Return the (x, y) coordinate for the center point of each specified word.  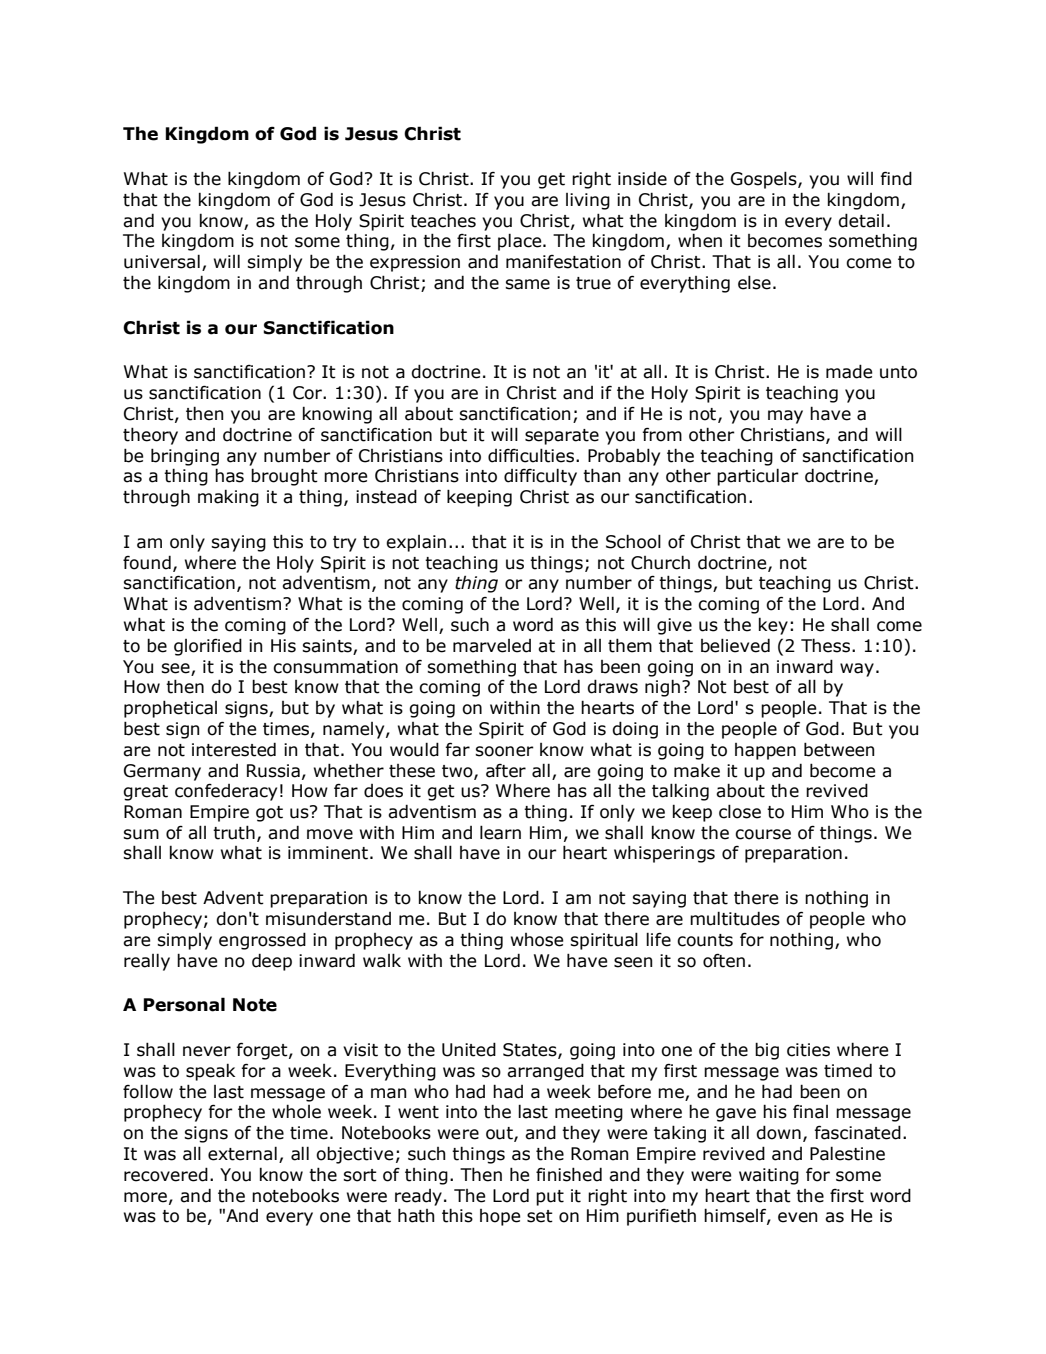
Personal (184, 1004)
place (521, 242)
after (506, 771)
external (242, 1153)
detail (861, 220)
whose (537, 940)
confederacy (226, 792)
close (740, 811)
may (785, 417)
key (773, 626)
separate (562, 437)
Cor (308, 393)
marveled (492, 646)
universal (162, 261)
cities (808, 1050)
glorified (208, 647)
